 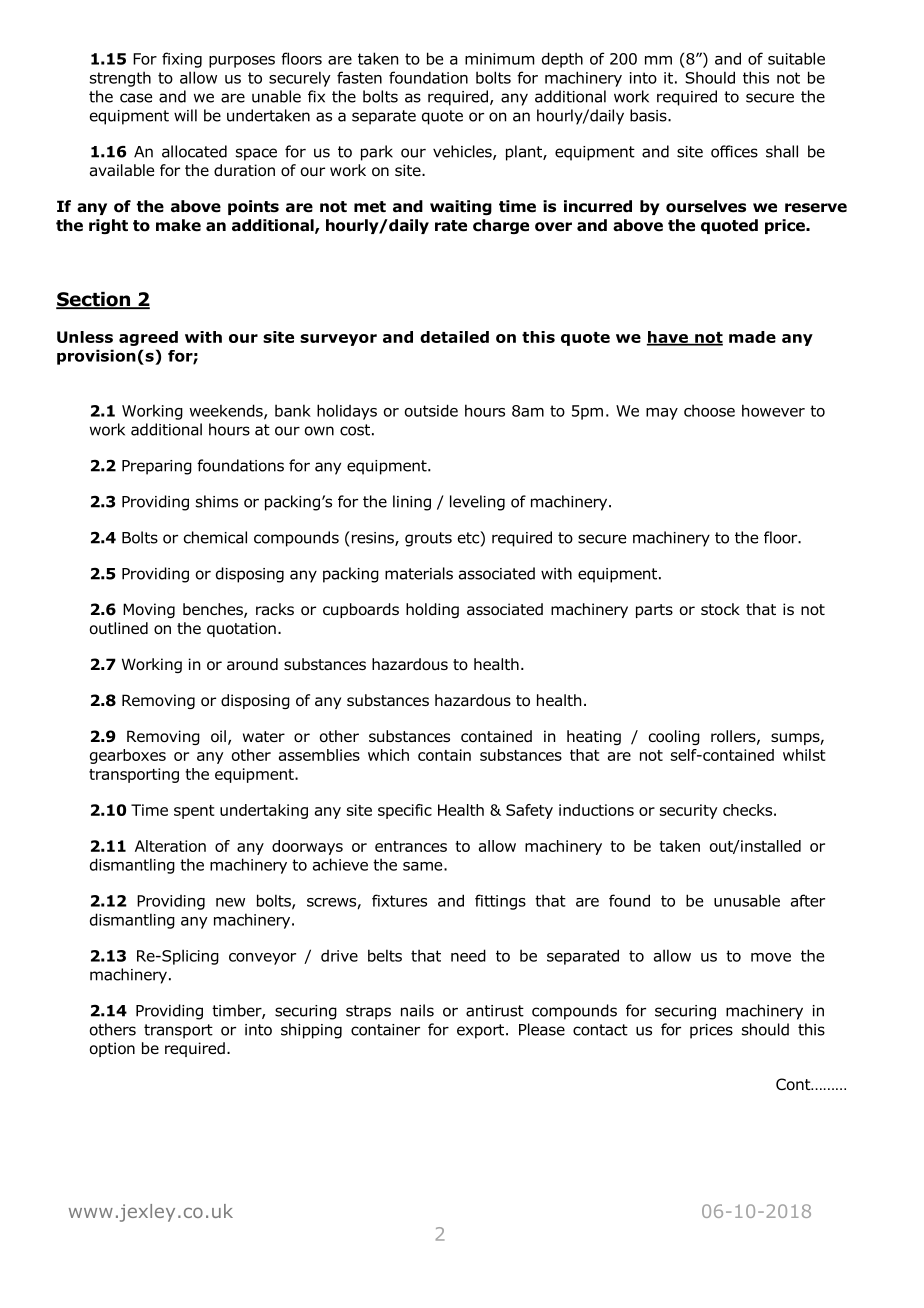 I want to click on chemical, so click(x=215, y=537).
